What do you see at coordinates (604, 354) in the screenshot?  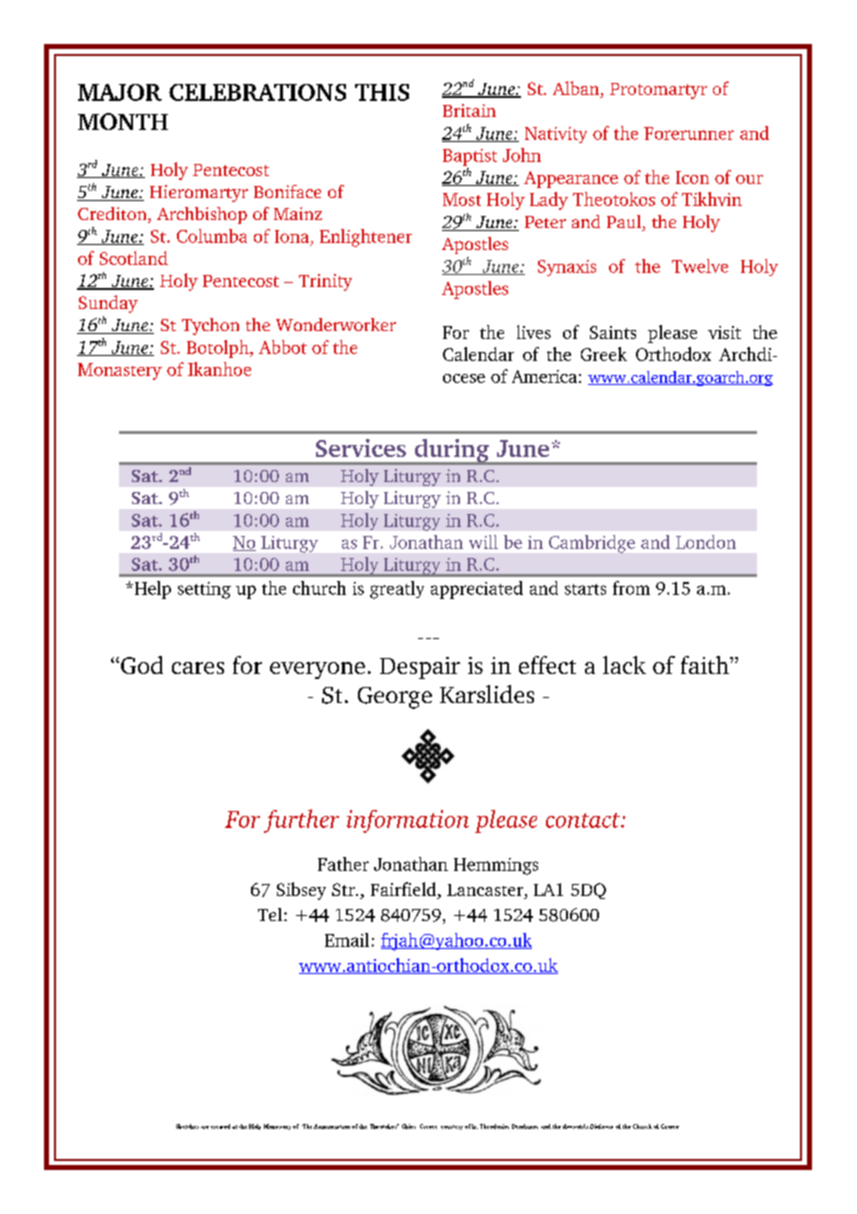 I see `Greek` at bounding box center [604, 354].
